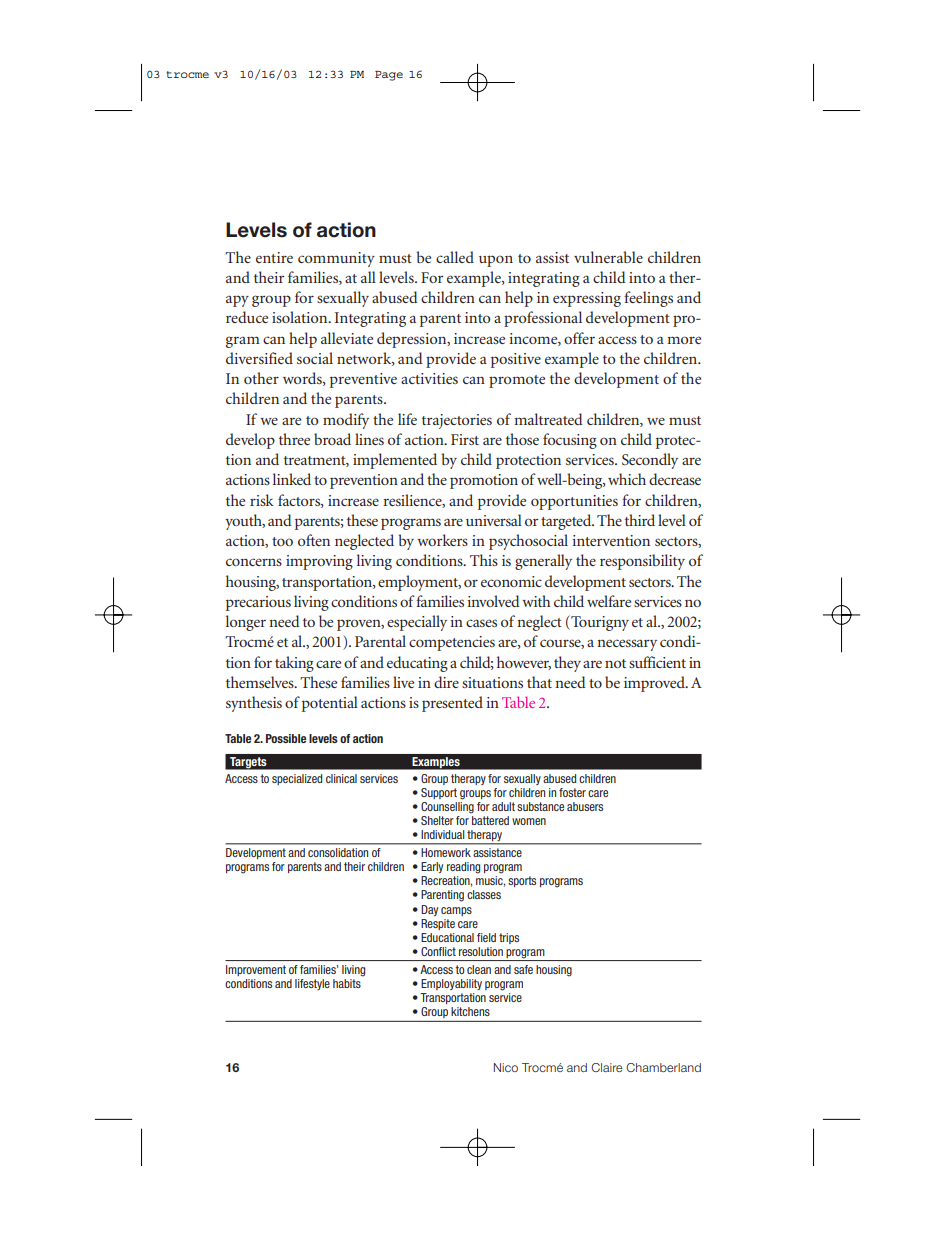  Describe the element at coordinates (297, 779) in the screenshot. I see `specialized` at that location.
